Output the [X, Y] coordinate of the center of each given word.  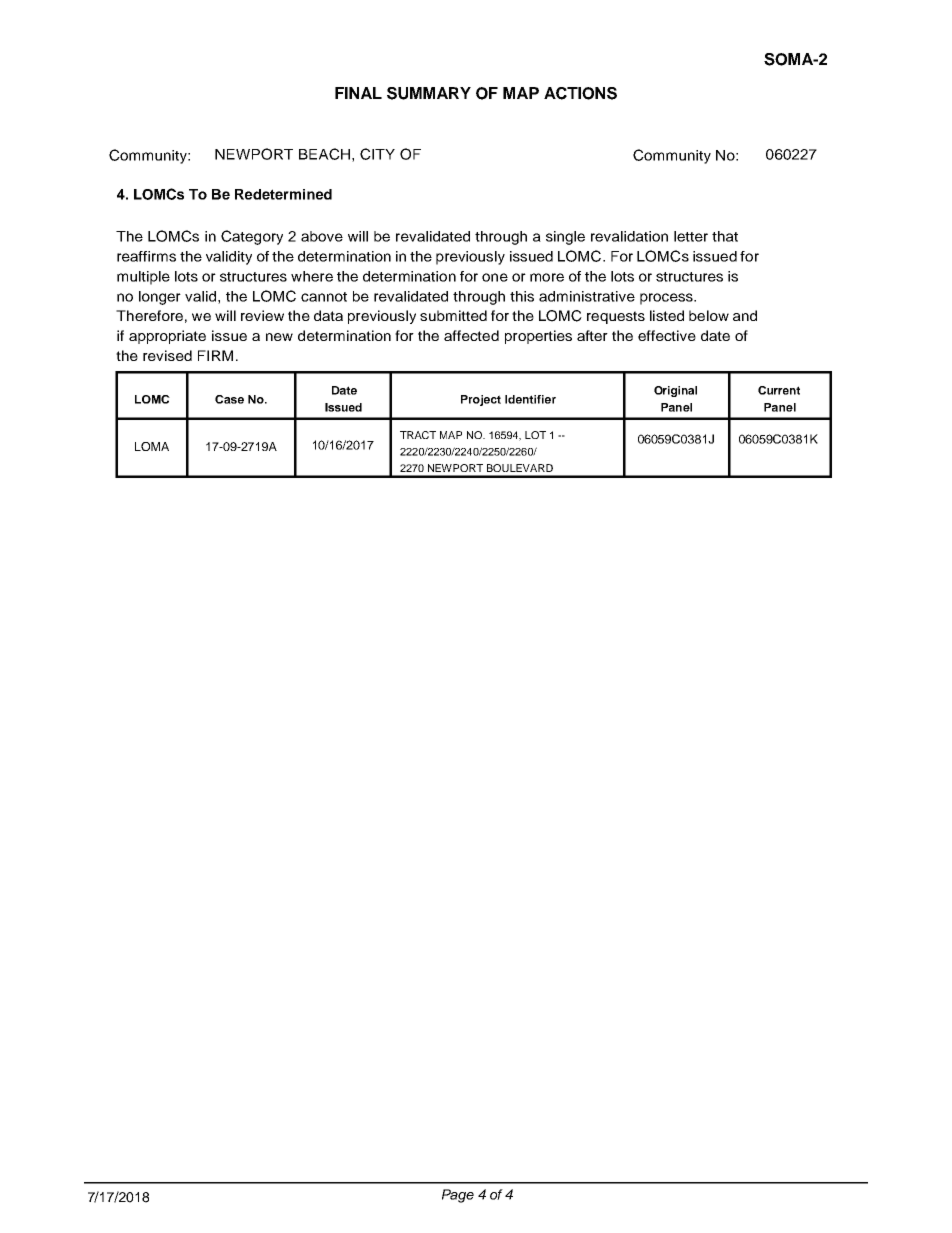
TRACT [418, 435]
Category [252, 237]
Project [481, 400]
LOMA [152, 446]
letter [691, 236]
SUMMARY [429, 93]
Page [458, 1196]
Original [675, 391]
